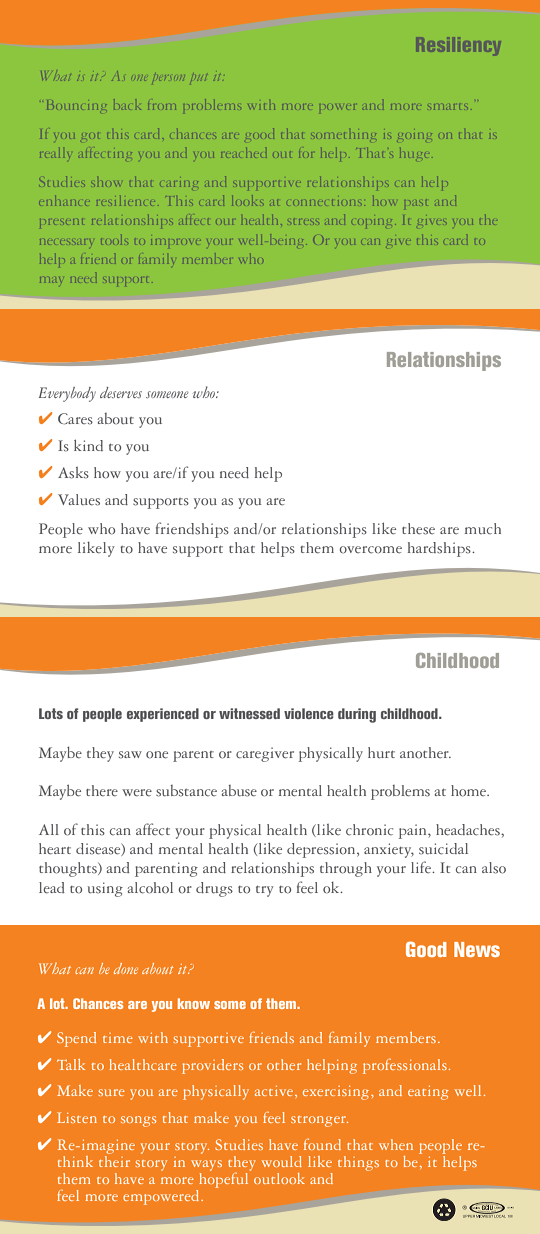 Image resolution: width=540 pixels, height=1234 pixels. What do you see at coordinates (418, 529) in the screenshot?
I see `these` at bounding box center [418, 529].
